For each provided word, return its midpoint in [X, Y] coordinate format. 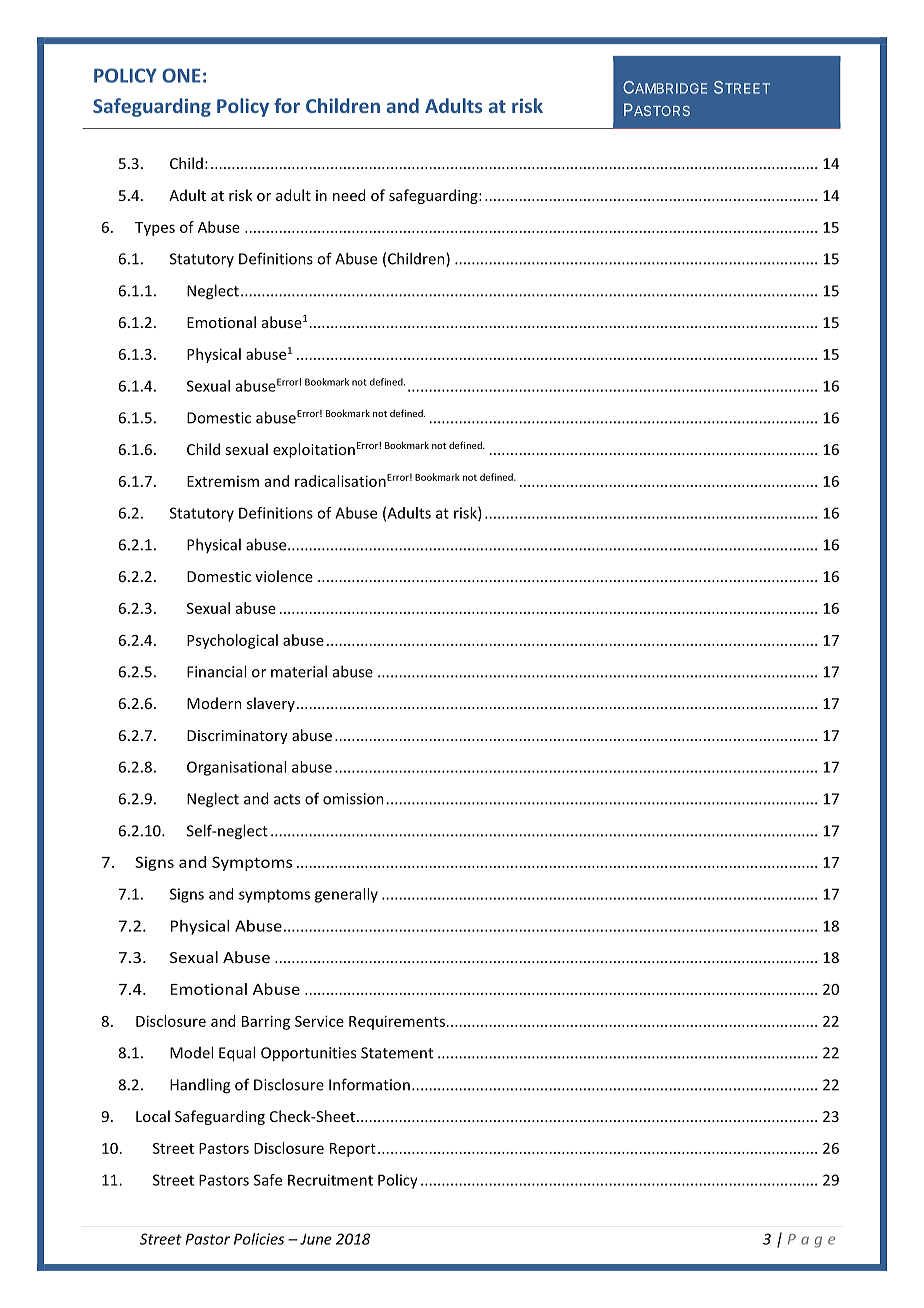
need [349, 195]
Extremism [223, 481]
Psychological [232, 641]
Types [155, 229]
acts [287, 799]
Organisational [236, 768]
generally [346, 895]
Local [153, 1116]
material [299, 671]
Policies [259, 1239]
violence [284, 576]
